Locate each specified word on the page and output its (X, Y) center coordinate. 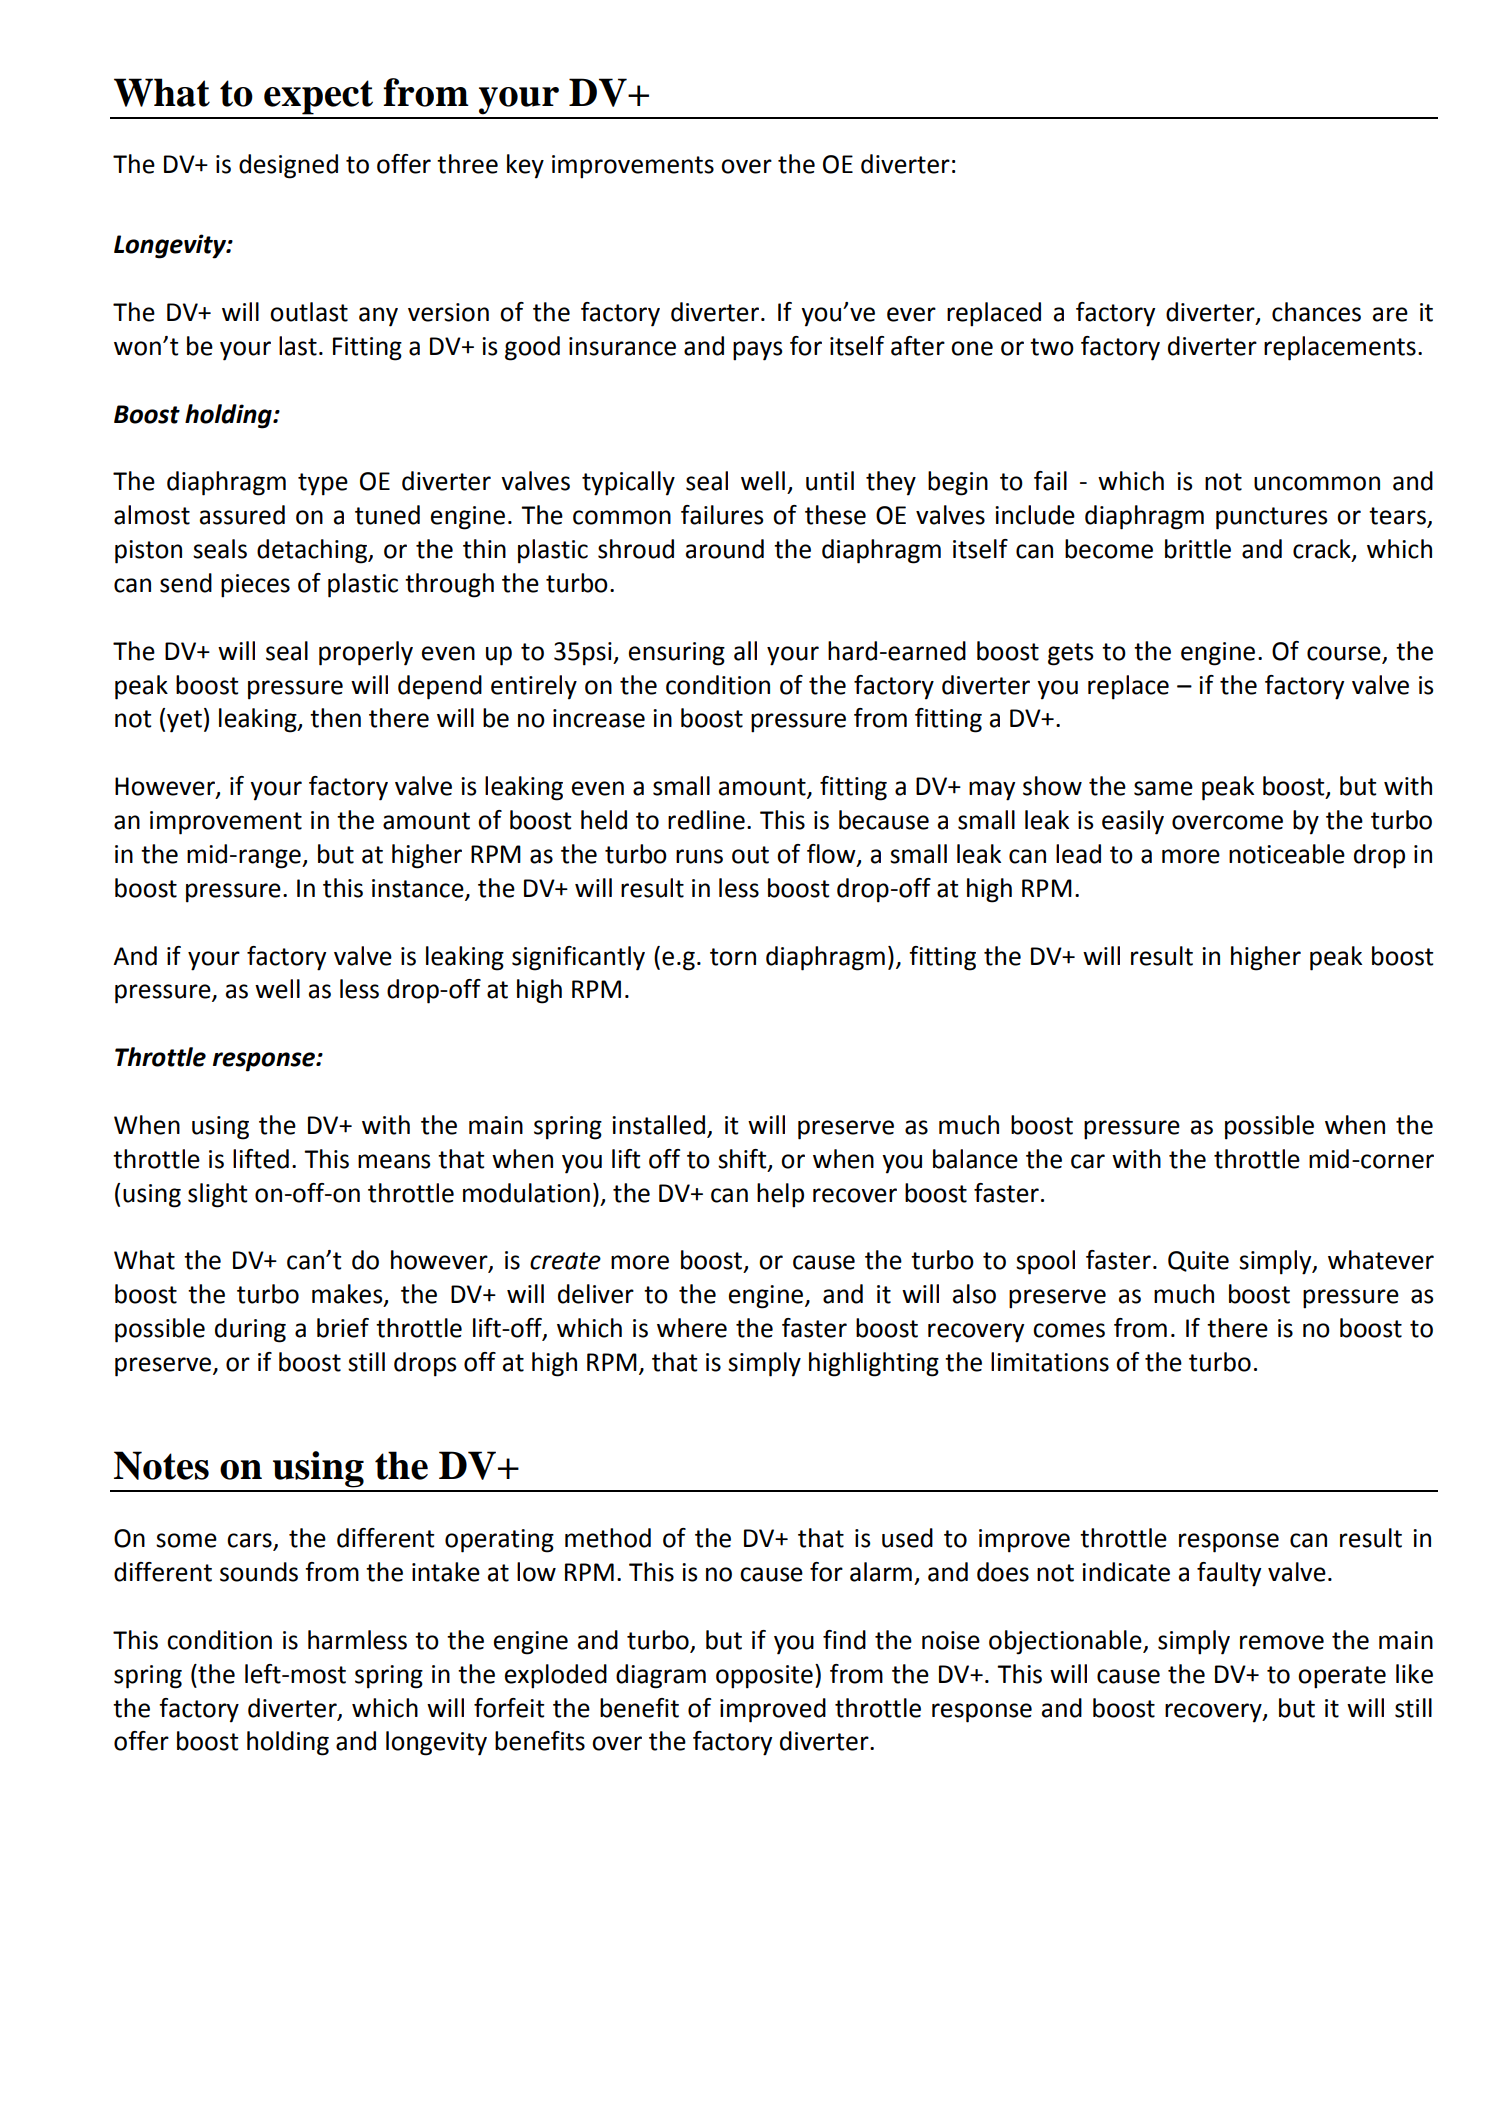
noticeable (1287, 854)
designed (288, 166)
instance (419, 889)
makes (348, 1295)
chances (1316, 312)
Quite (1198, 1261)
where (692, 1328)
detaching (313, 551)
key (525, 166)
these (835, 515)
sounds (259, 1572)
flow (832, 854)
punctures (1272, 518)
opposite (764, 1677)
